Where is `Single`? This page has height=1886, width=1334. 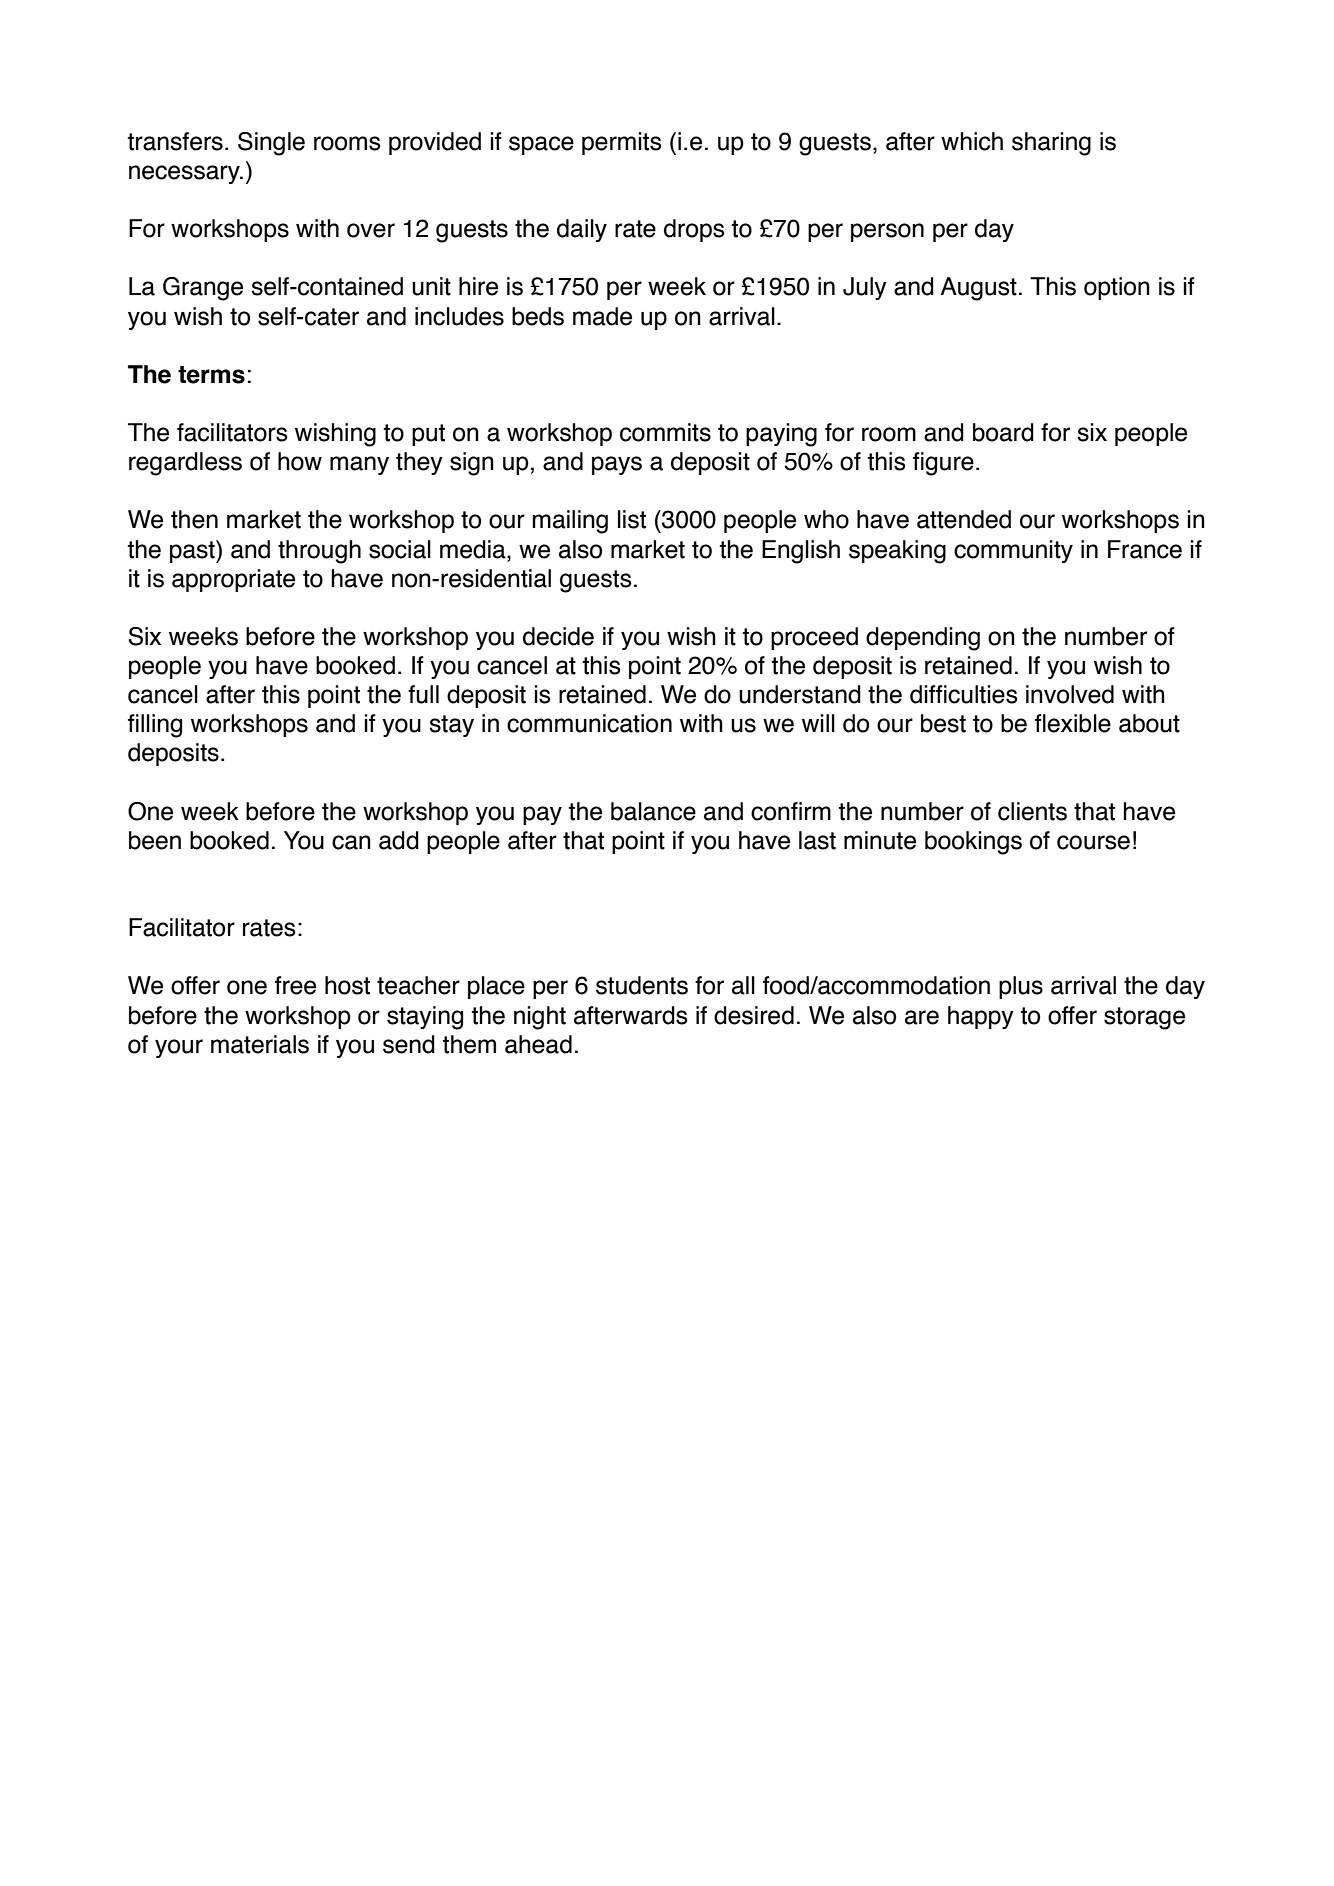
Single is located at coordinates (271, 144).
